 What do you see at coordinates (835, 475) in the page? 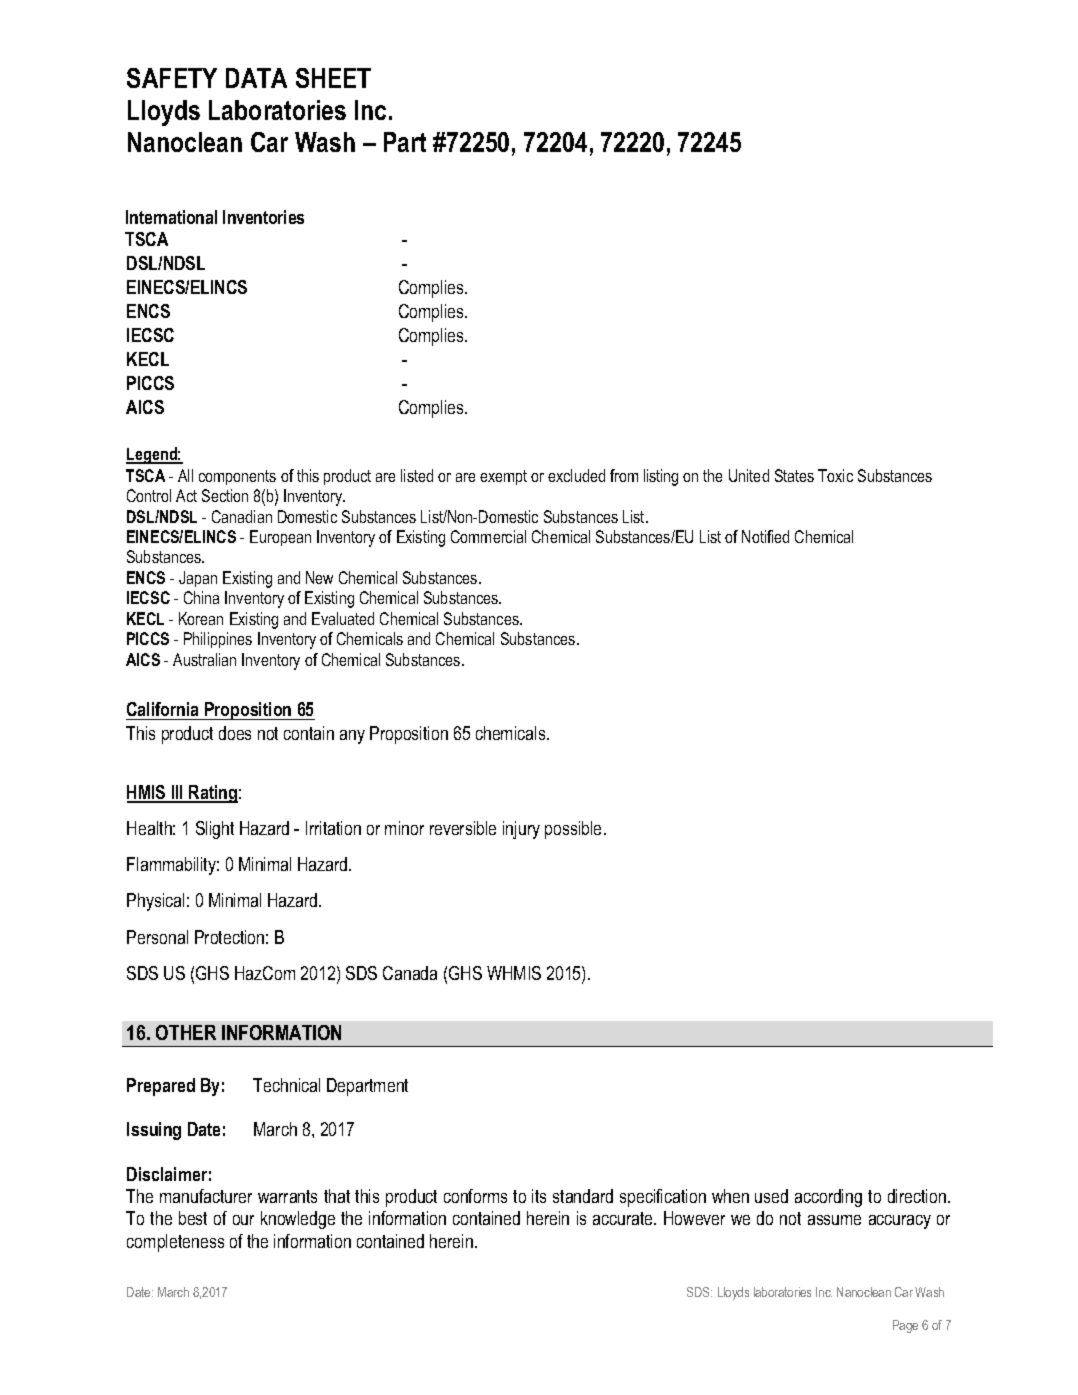
I see `Toxic` at bounding box center [835, 475].
